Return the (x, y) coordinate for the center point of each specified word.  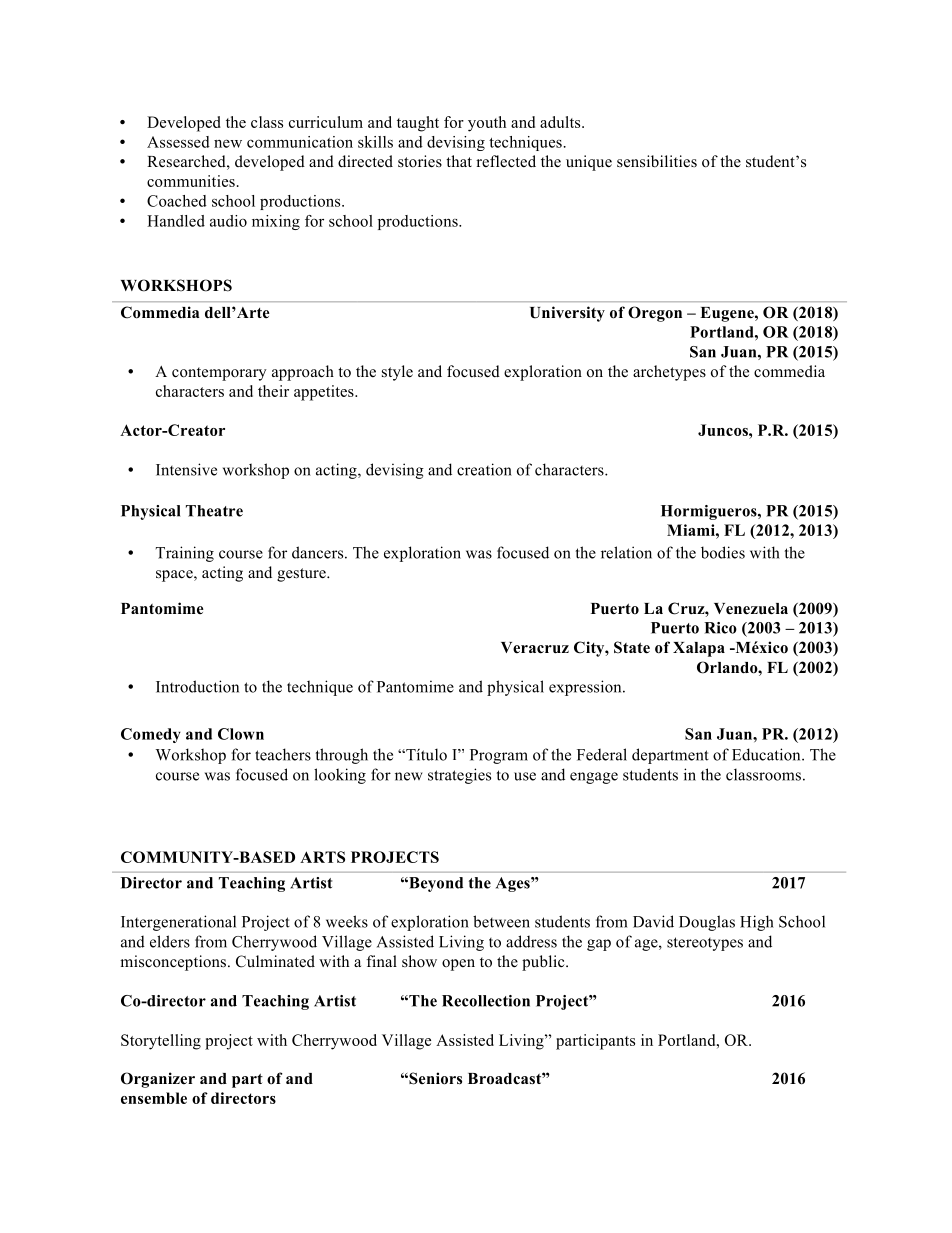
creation (484, 469)
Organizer (158, 1080)
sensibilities (657, 161)
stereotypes (705, 944)
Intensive (186, 469)
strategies (459, 776)
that (459, 161)
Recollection (486, 1001)
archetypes (669, 373)
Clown (241, 734)
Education (767, 754)
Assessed (178, 142)
